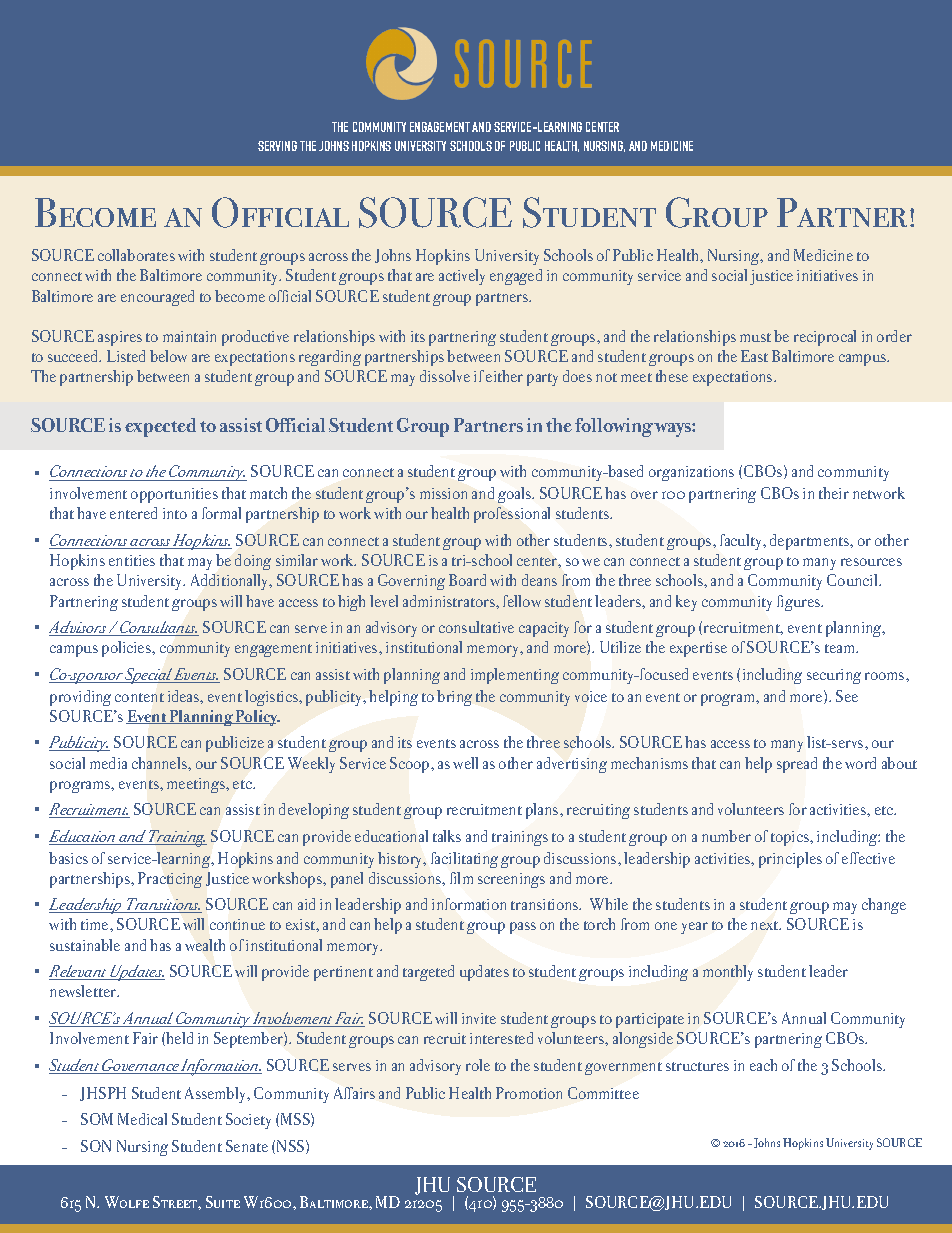 The height and width of the image is (1233, 952). What do you see at coordinates (462, 277) in the image?
I see `actively` at bounding box center [462, 277].
